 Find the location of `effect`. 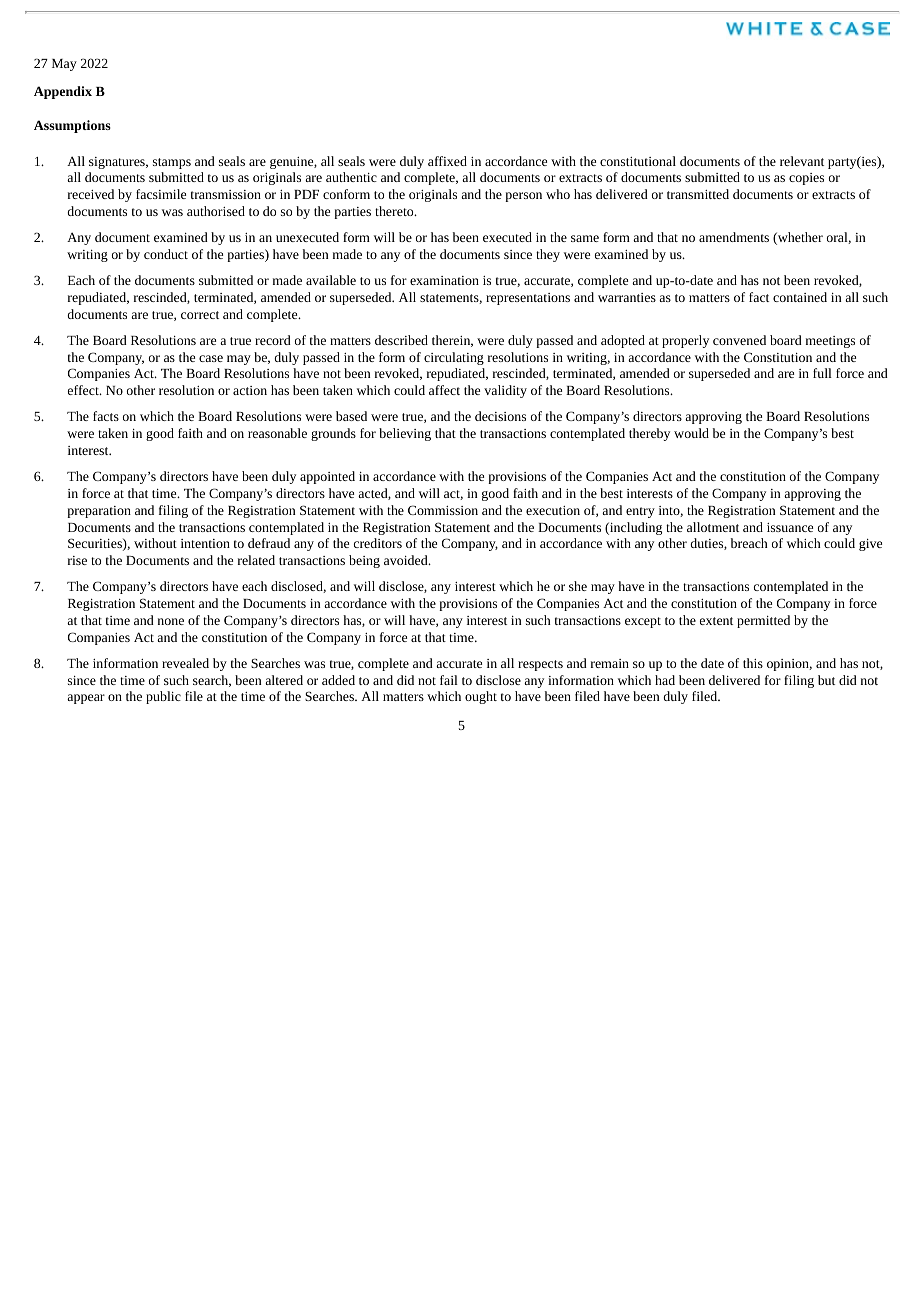

effect is located at coordinates (84, 390).
